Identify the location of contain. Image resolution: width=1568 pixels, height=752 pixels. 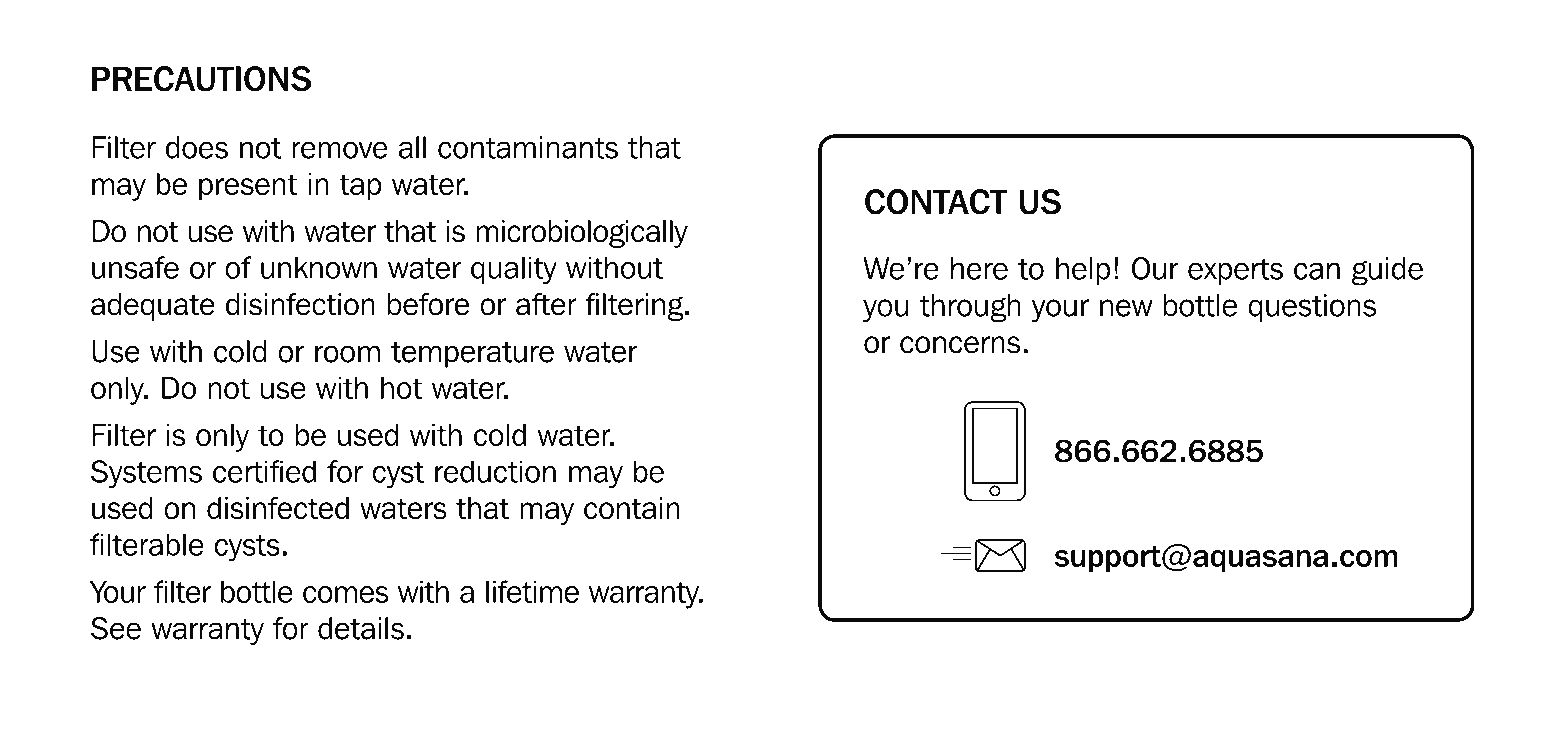
(632, 508).
